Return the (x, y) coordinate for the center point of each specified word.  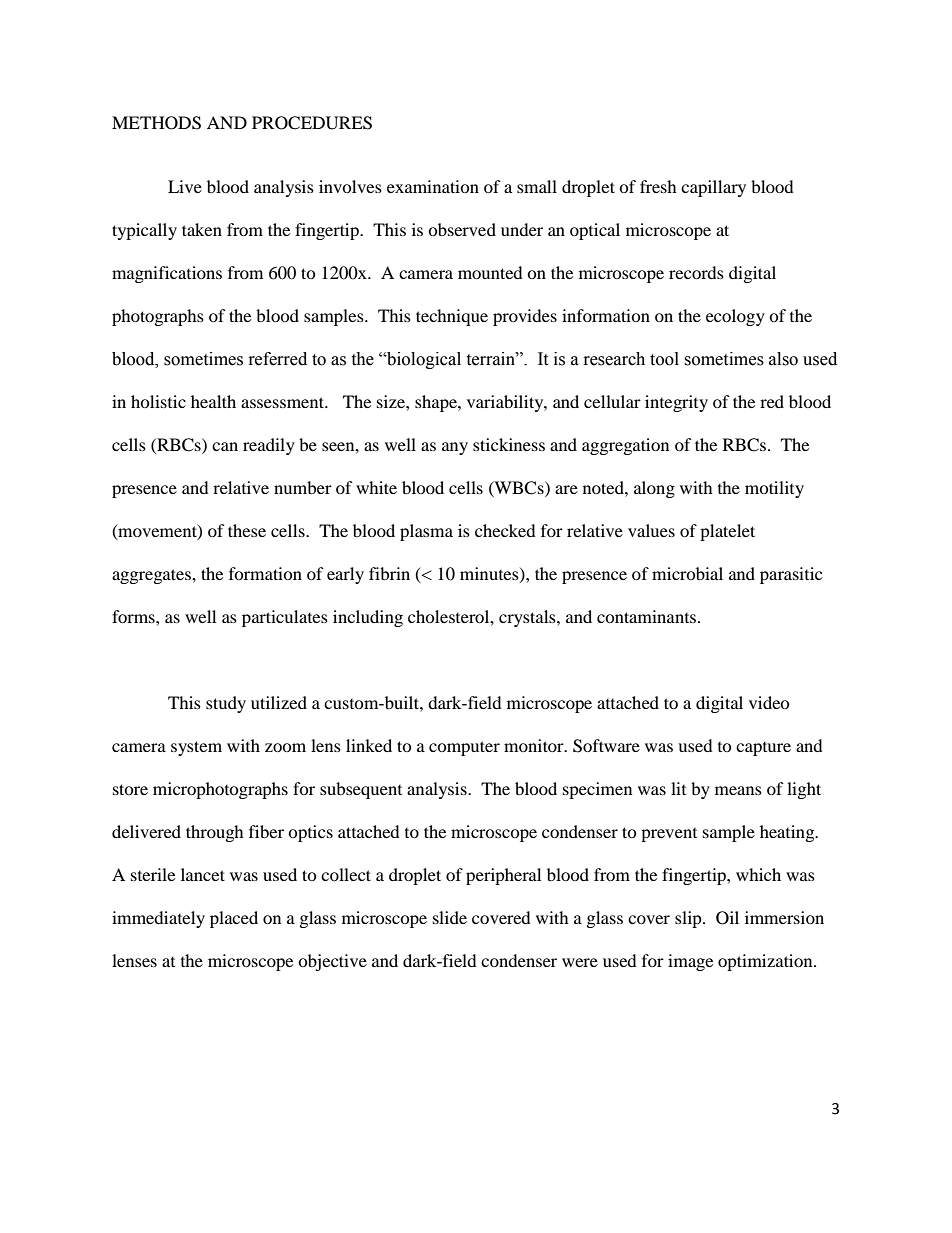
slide (450, 917)
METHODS (156, 123)
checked (505, 530)
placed (234, 919)
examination (433, 186)
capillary (713, 188)
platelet (727, 532)
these (247, 530)
